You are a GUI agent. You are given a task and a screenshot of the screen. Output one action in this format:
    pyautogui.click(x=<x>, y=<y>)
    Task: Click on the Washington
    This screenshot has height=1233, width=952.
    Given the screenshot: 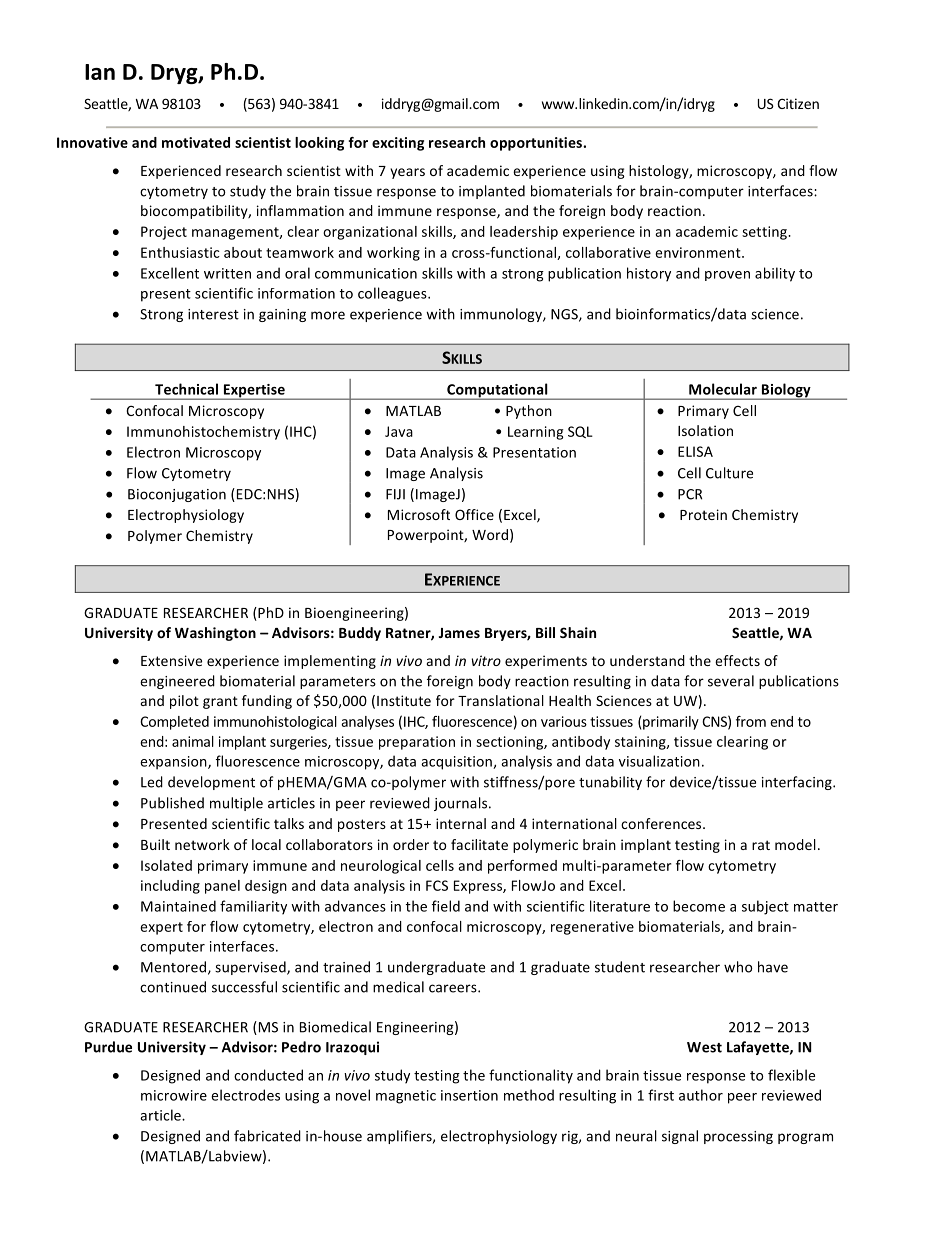 What is the action you would take?
    pyautogui.click(x=215, y=634)
